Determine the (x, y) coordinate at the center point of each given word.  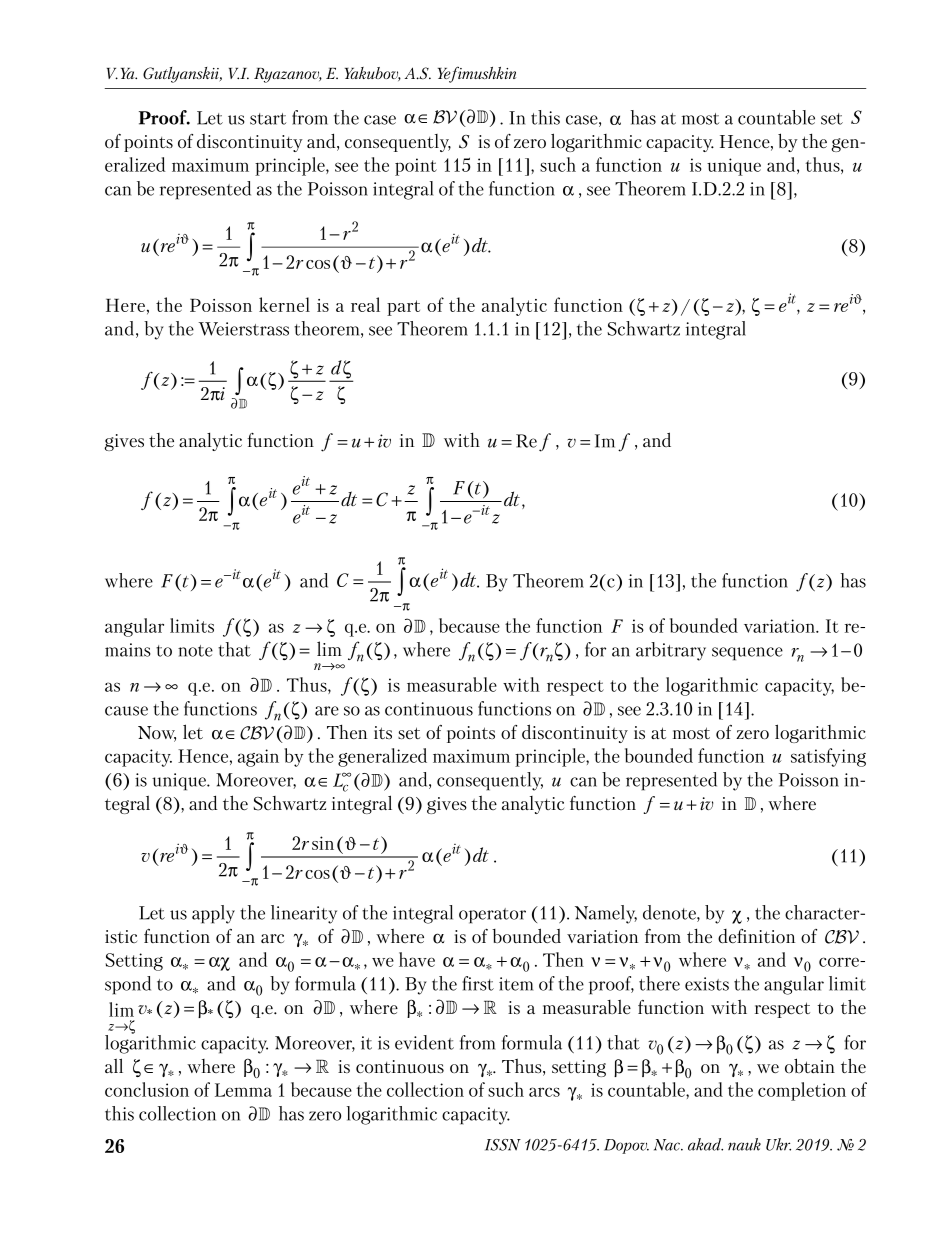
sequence (747, 654)
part (403, 308)
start (268, 119)
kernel (284, 304)
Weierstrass (244, 329)
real (365, 304)
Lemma (243, 1090)
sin (323, 843)
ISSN (503, 1145)
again (258, 758)
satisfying (828, 757)
